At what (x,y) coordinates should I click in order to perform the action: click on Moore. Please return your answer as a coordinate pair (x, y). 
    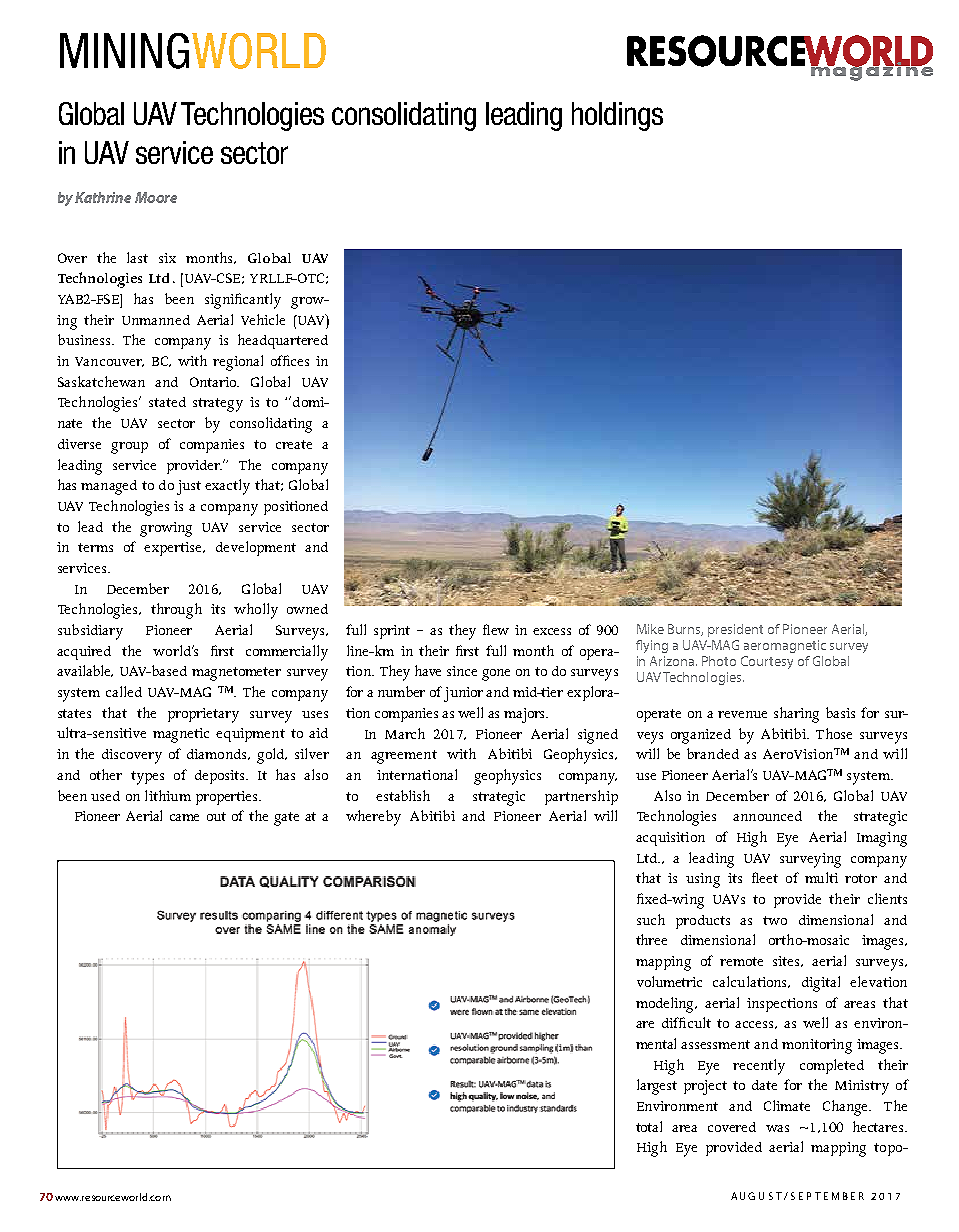
    Looking at the image, I should click on (156, 197).
